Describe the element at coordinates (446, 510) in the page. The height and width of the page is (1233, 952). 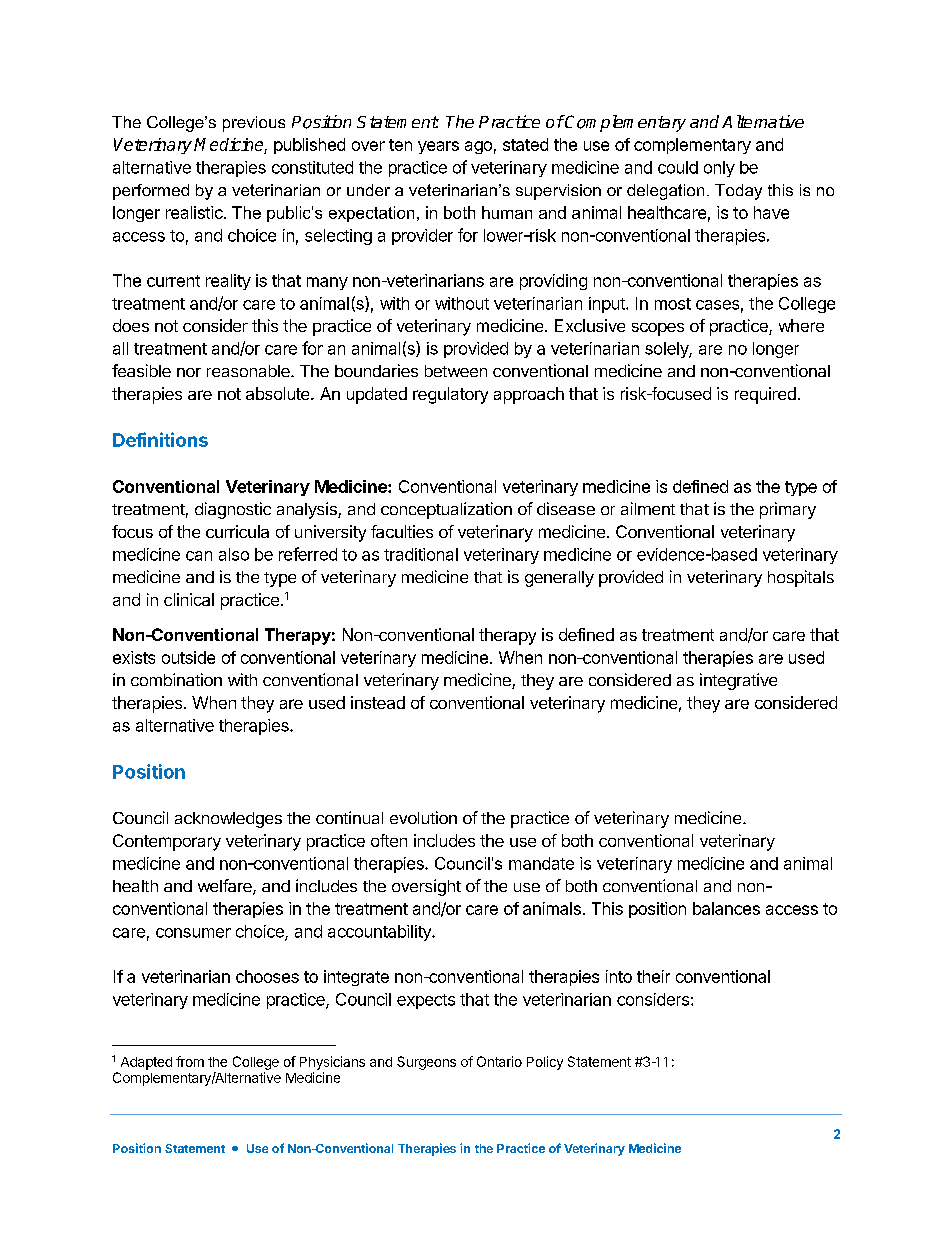
I see `conceptualization` at that location.
